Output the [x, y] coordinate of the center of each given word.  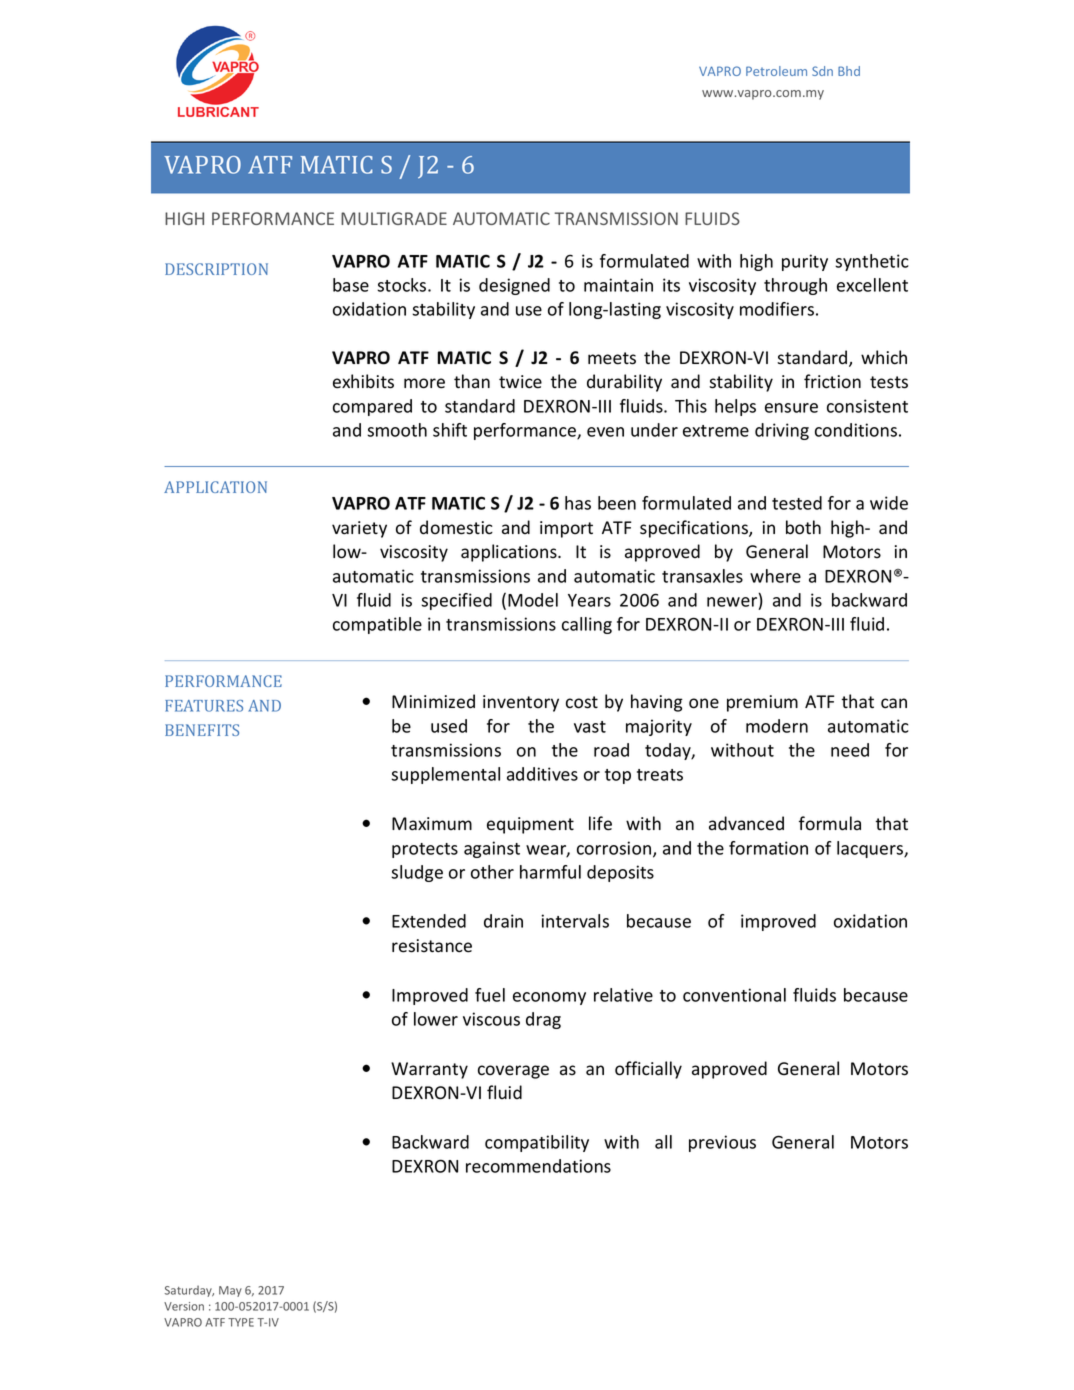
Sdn [822, 71]
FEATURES [204, 706]
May [230, 1291]
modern [777, 726]
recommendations [538, 1166]
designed [514, 286]
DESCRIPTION [216, 269]
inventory [521, 703]
